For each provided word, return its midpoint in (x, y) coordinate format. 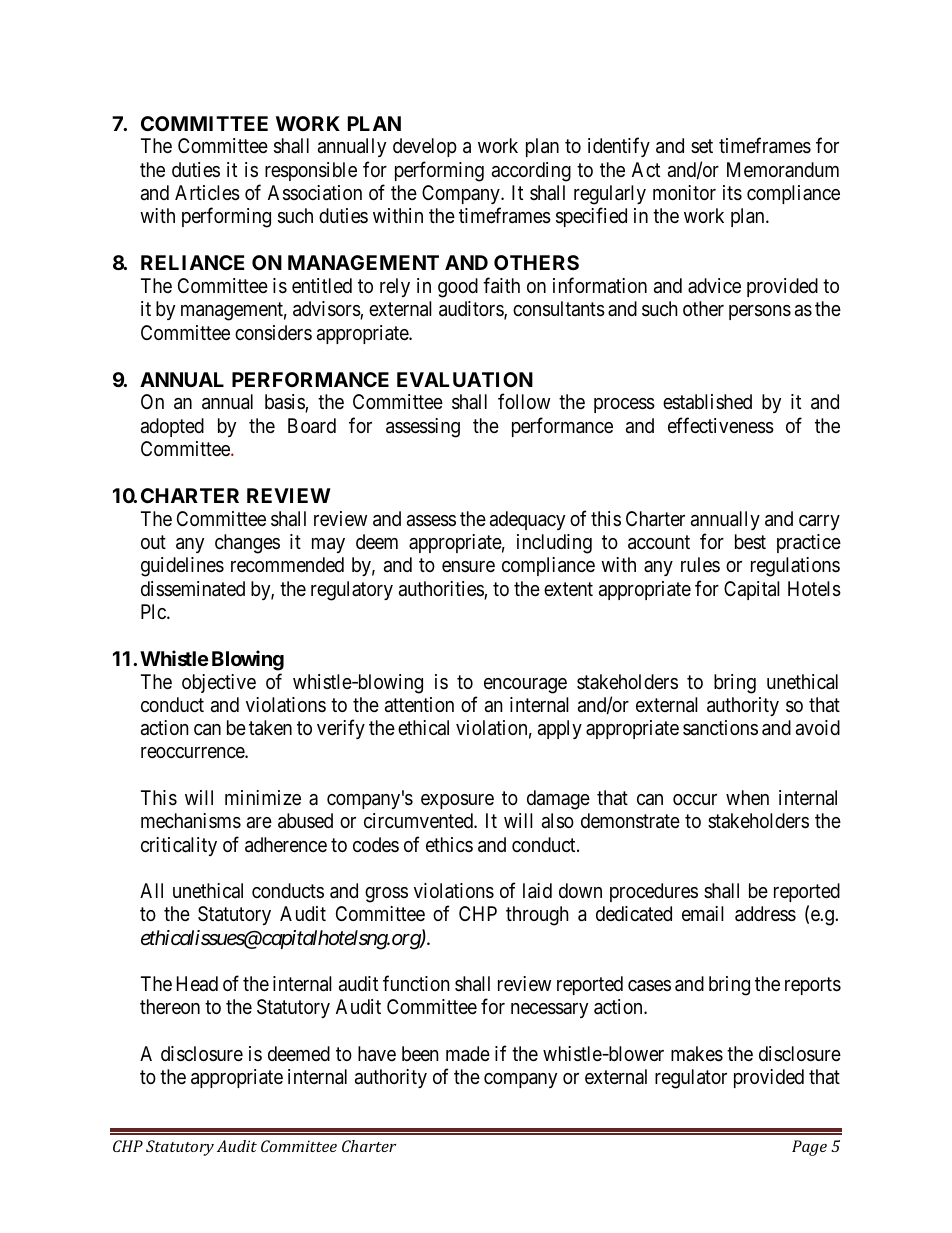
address (765, 914)
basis (285, 403)
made (468, 1054)
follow (524, 401)
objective (219, 683)
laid (537, 891)
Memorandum (783, 169)
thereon (170, 1006)
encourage (525, 686)
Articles (207, 193)
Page (809, 1148)
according (531, 172)
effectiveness (721, 425)
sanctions (720, 728)
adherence (286, 845)
